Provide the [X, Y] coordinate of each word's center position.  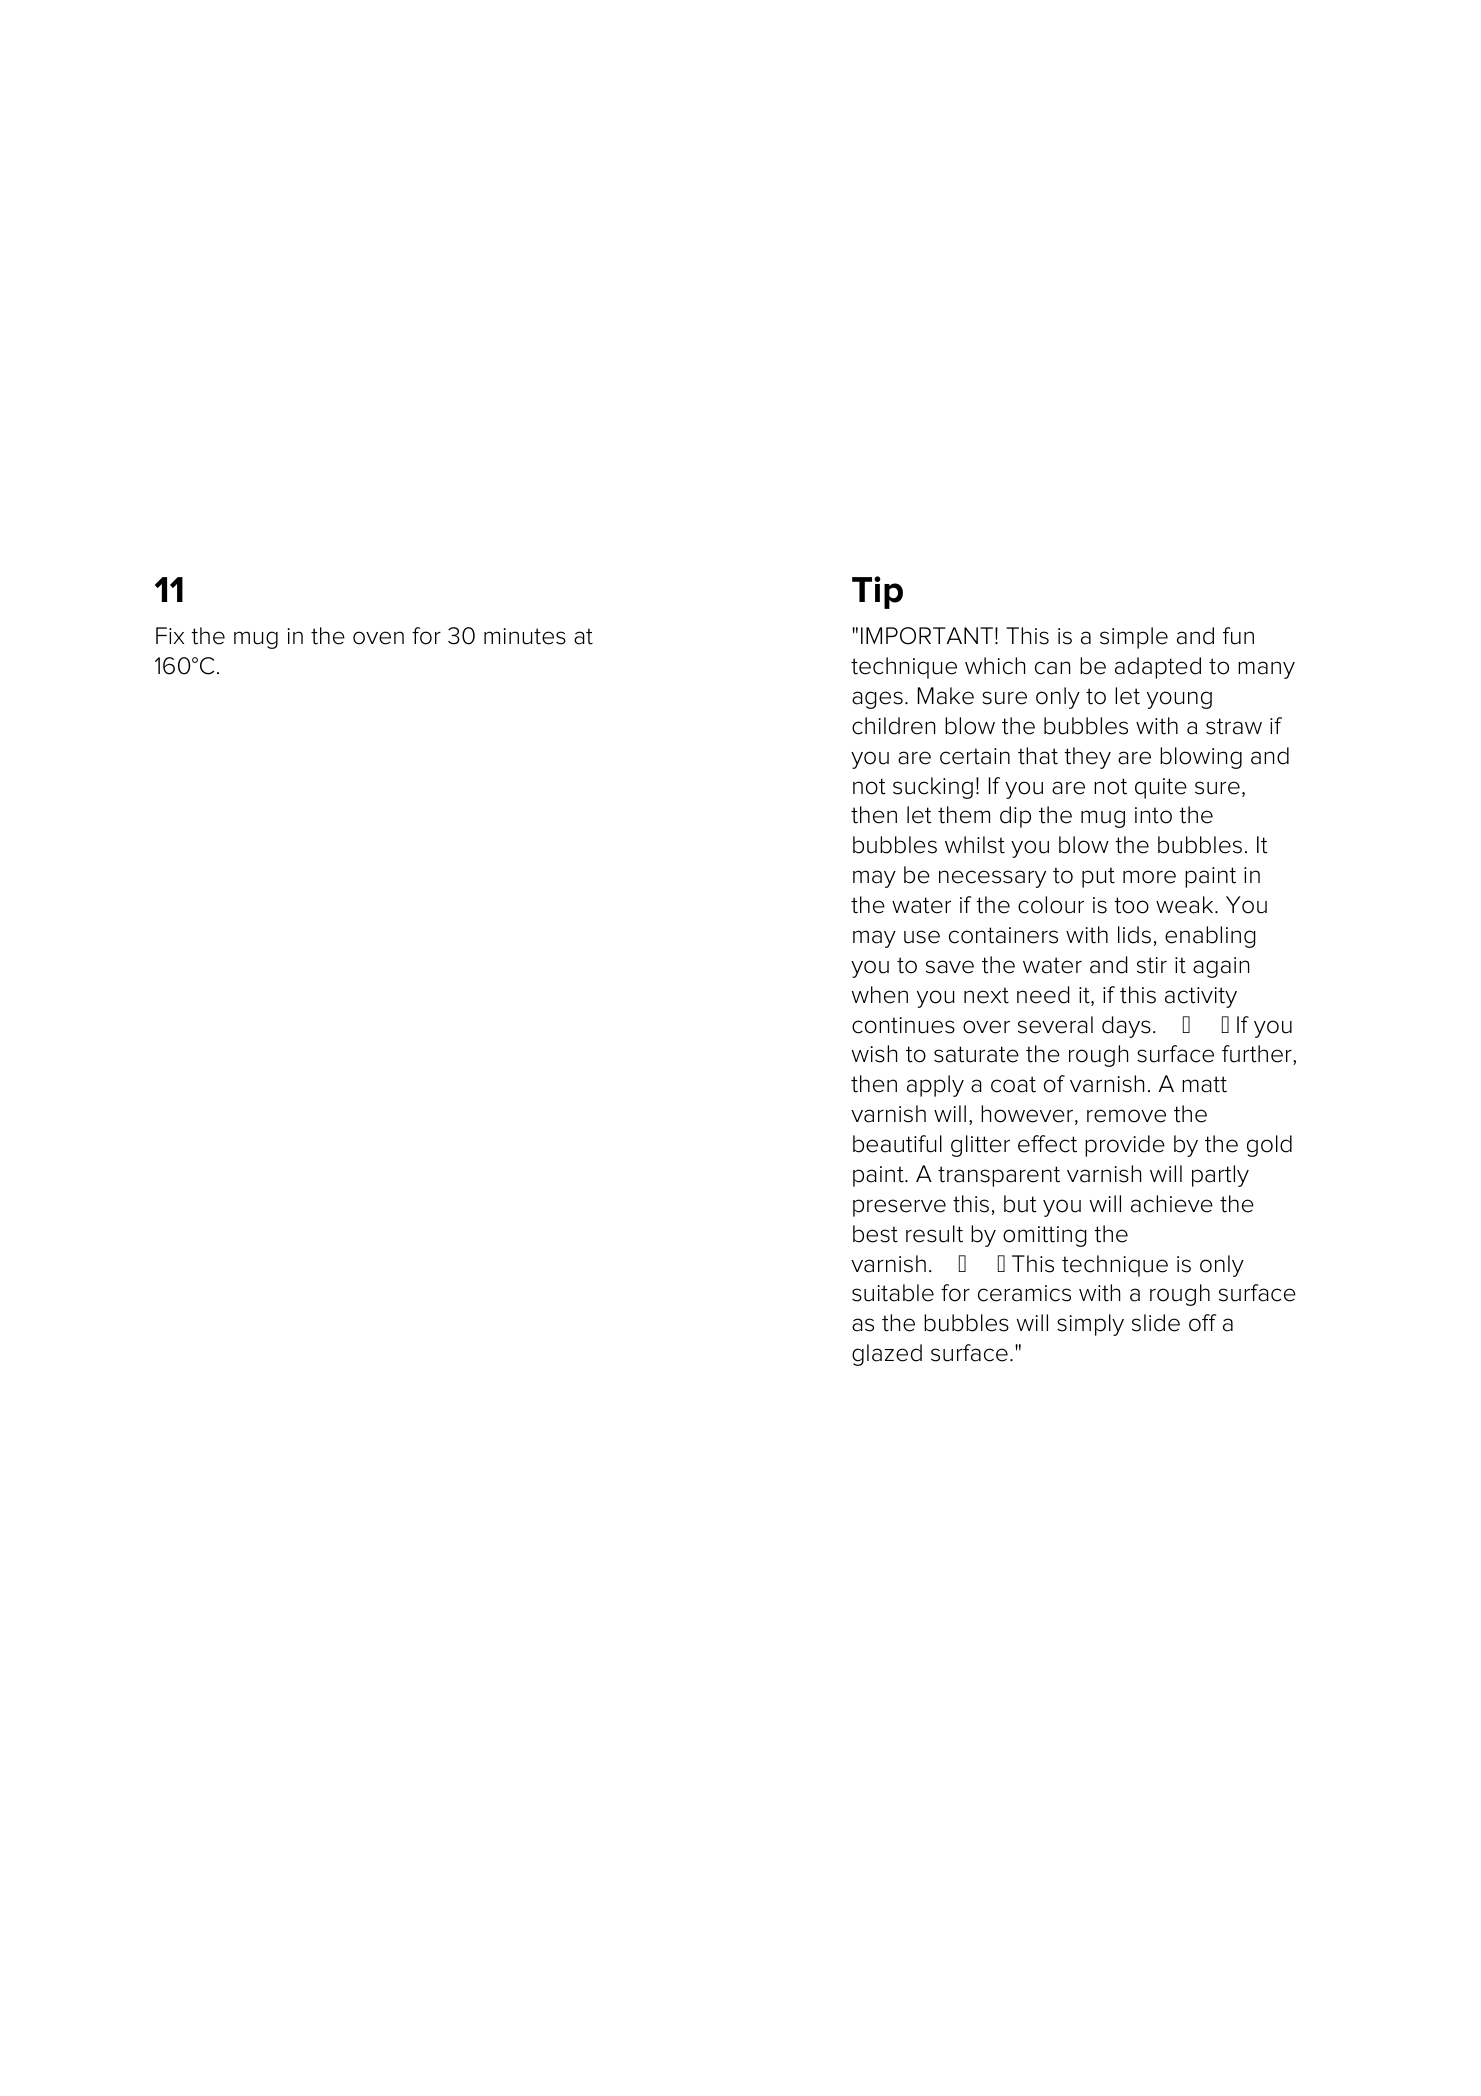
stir [1152, 965]
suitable [893, 1293]
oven [378, 638]
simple [1134, 638]
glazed [887, 1355]
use [922, 937]
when [880, 995]
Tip [877, 592]
